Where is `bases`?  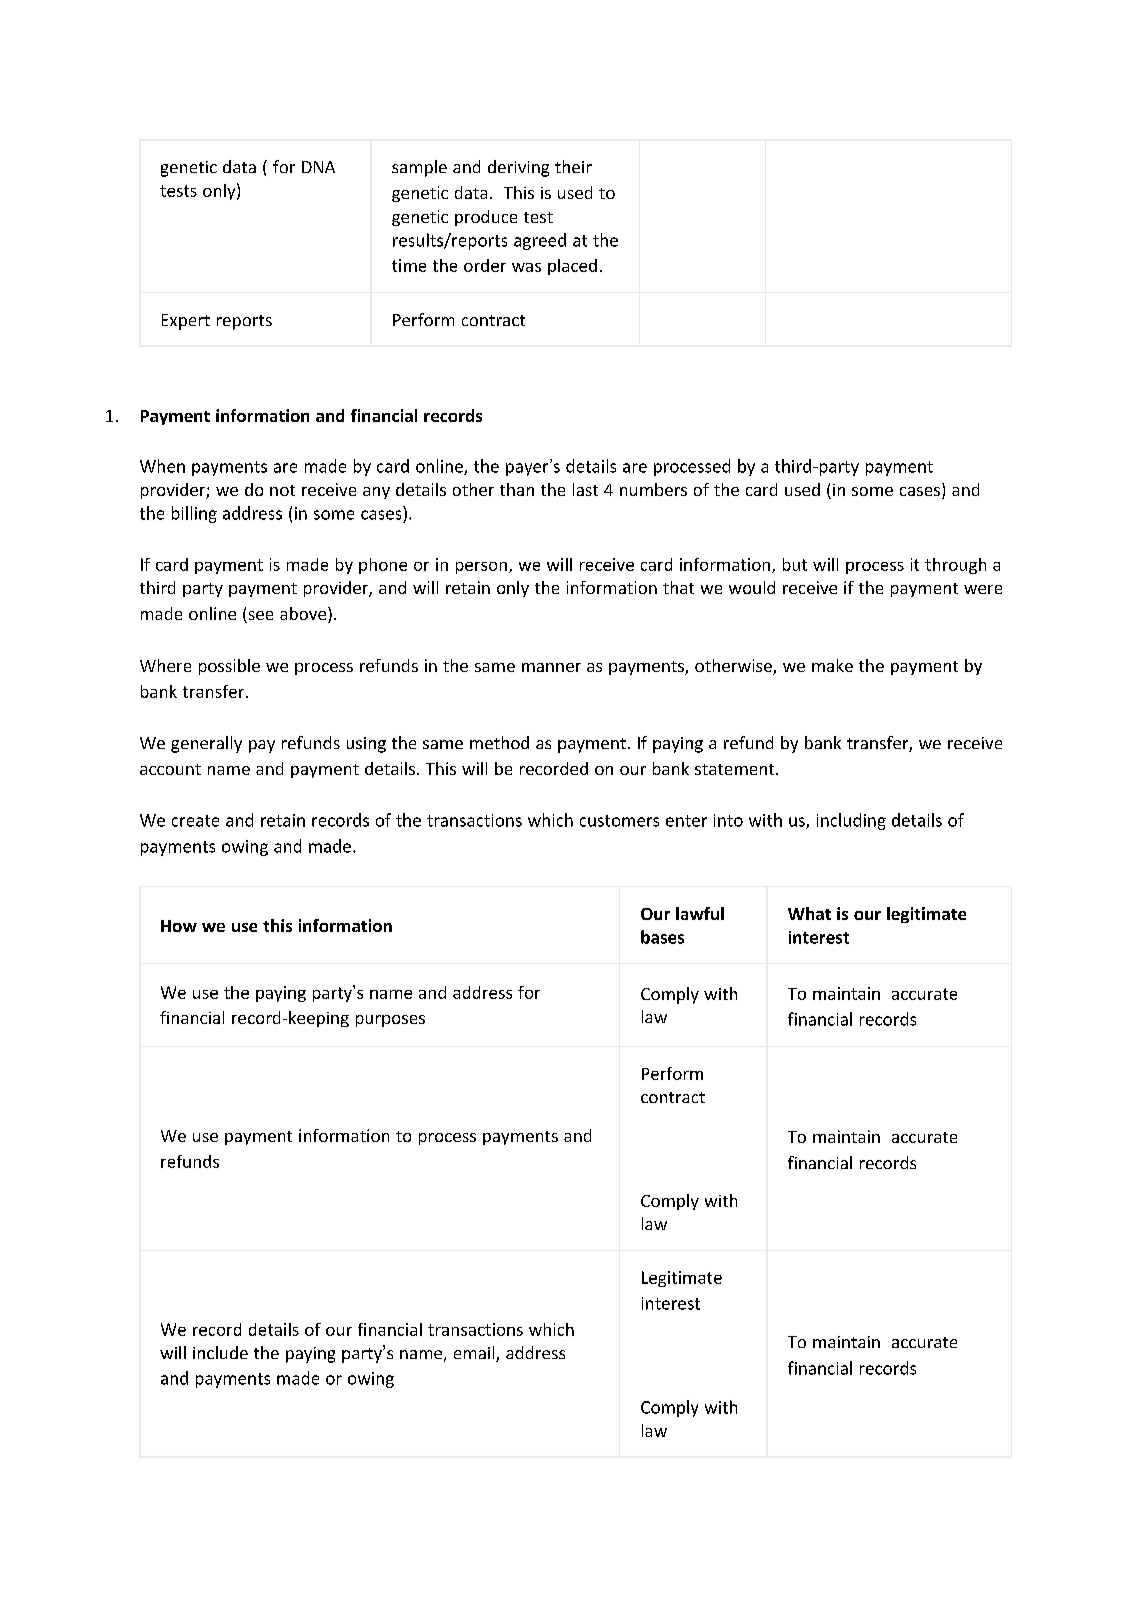 bases is located at coordinates (662, 937).
